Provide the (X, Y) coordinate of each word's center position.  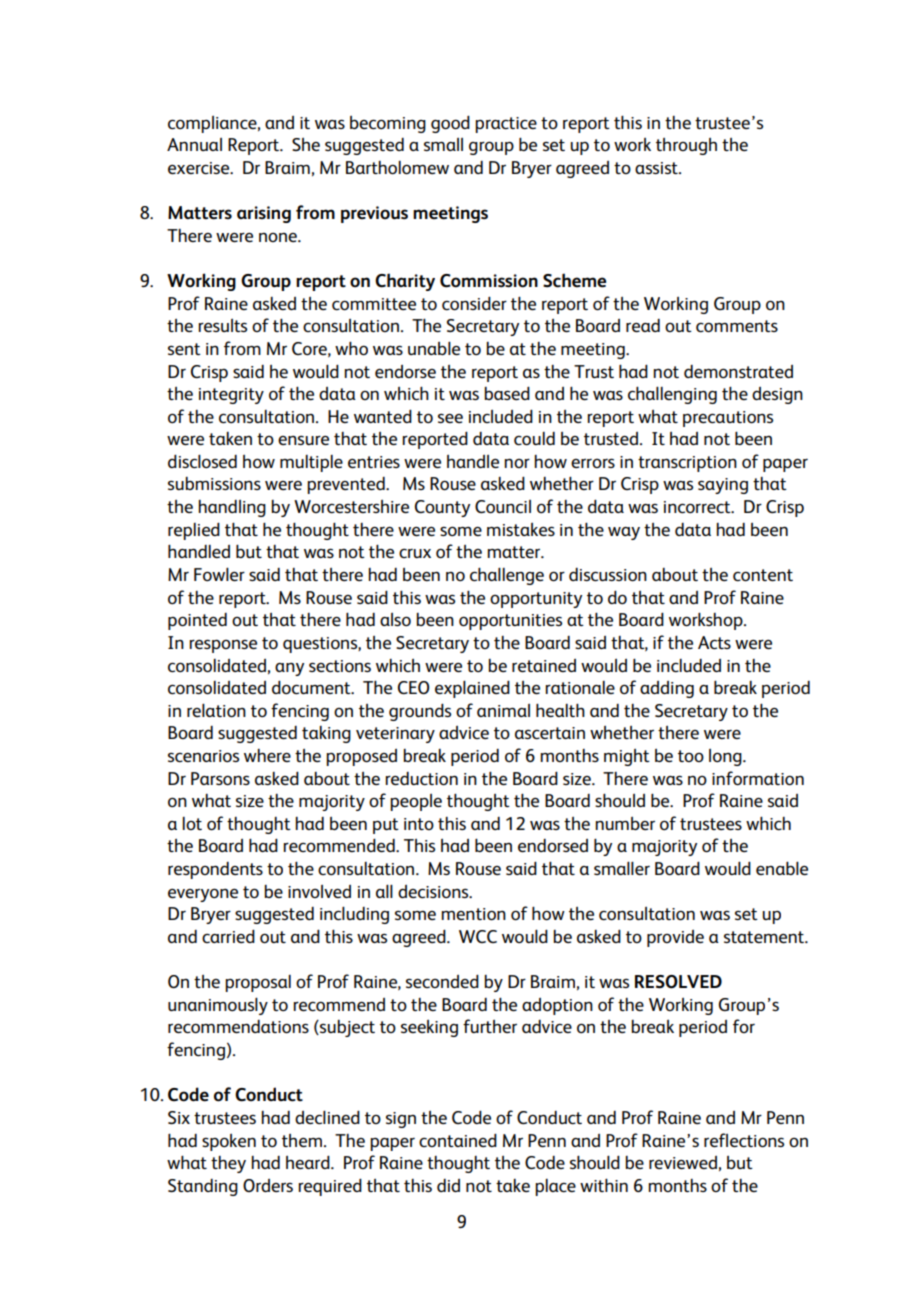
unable (434, 348)
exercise (200, 168)
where (267, 755)
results (222, 325)
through (686, 146)
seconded (442, 981)
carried (228, 936)
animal (503, 710)
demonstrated (738, 371)
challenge (507, 576)
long (726, 757)
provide (675, 938)
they (228, 1164)
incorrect (698, 507)
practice (506, 125)
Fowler (219, 574)
